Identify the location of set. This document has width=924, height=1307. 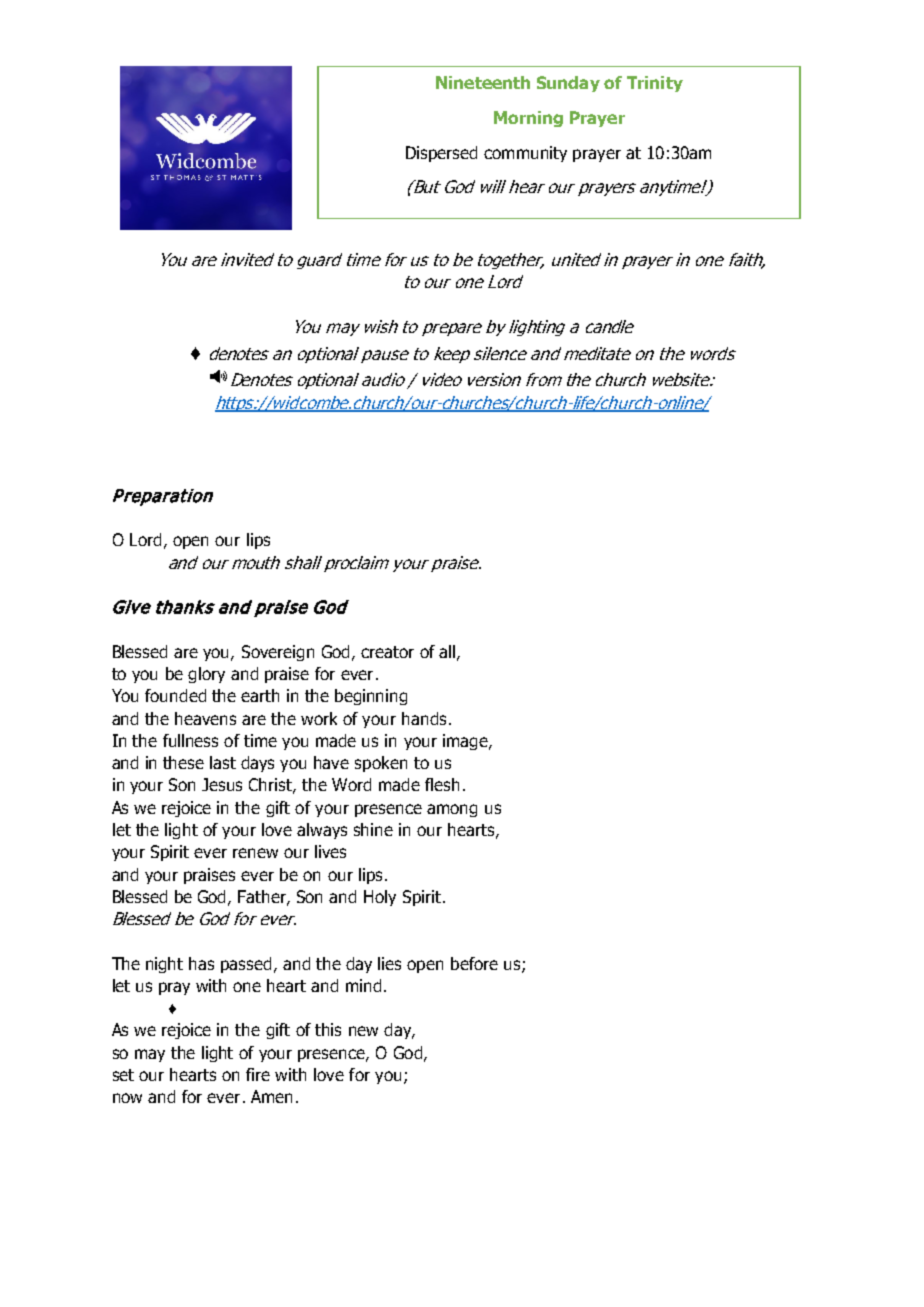
(123, 1075).
